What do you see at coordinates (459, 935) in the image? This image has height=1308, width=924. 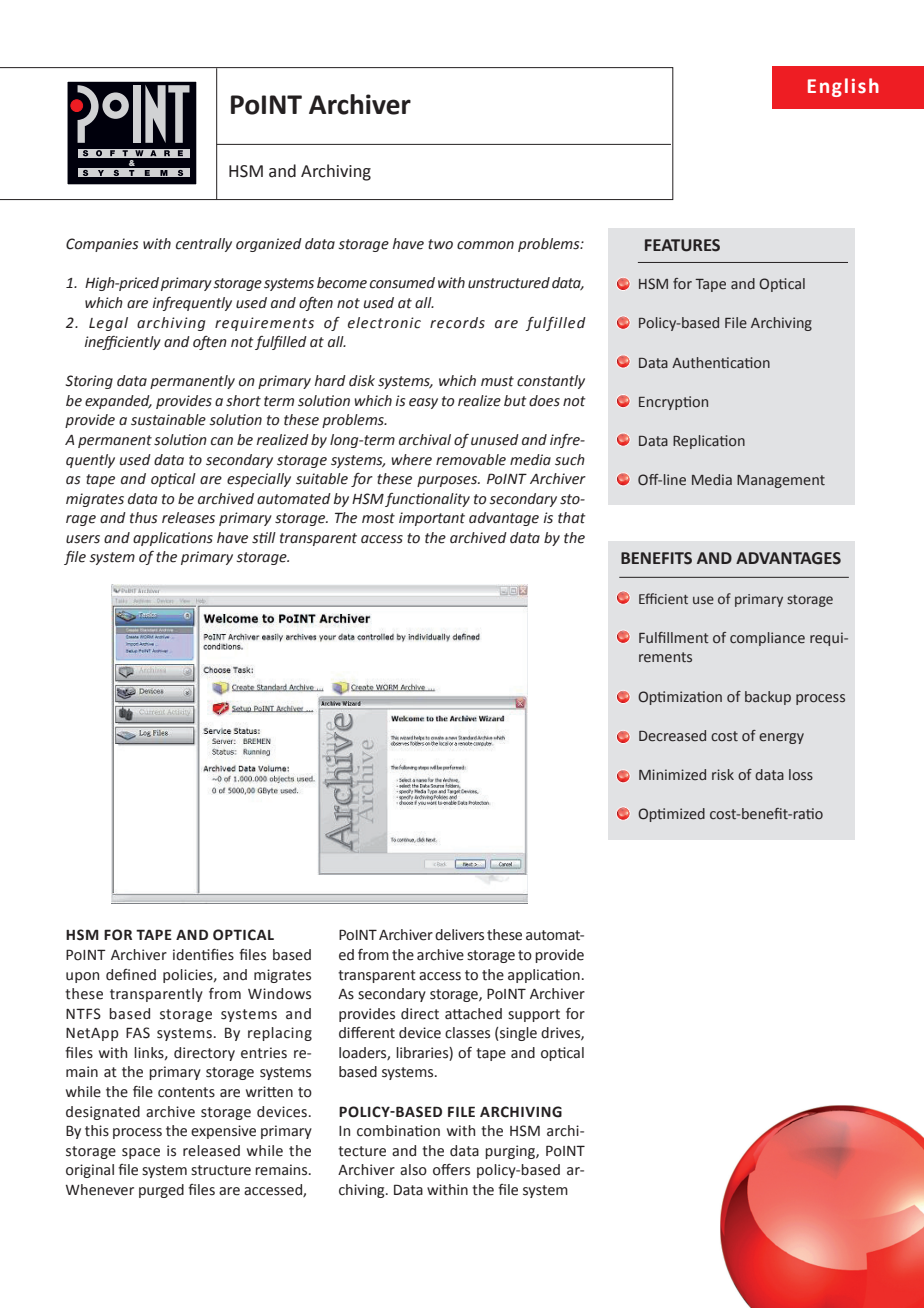 I see `delivers` at bounding box center [459, 935].
